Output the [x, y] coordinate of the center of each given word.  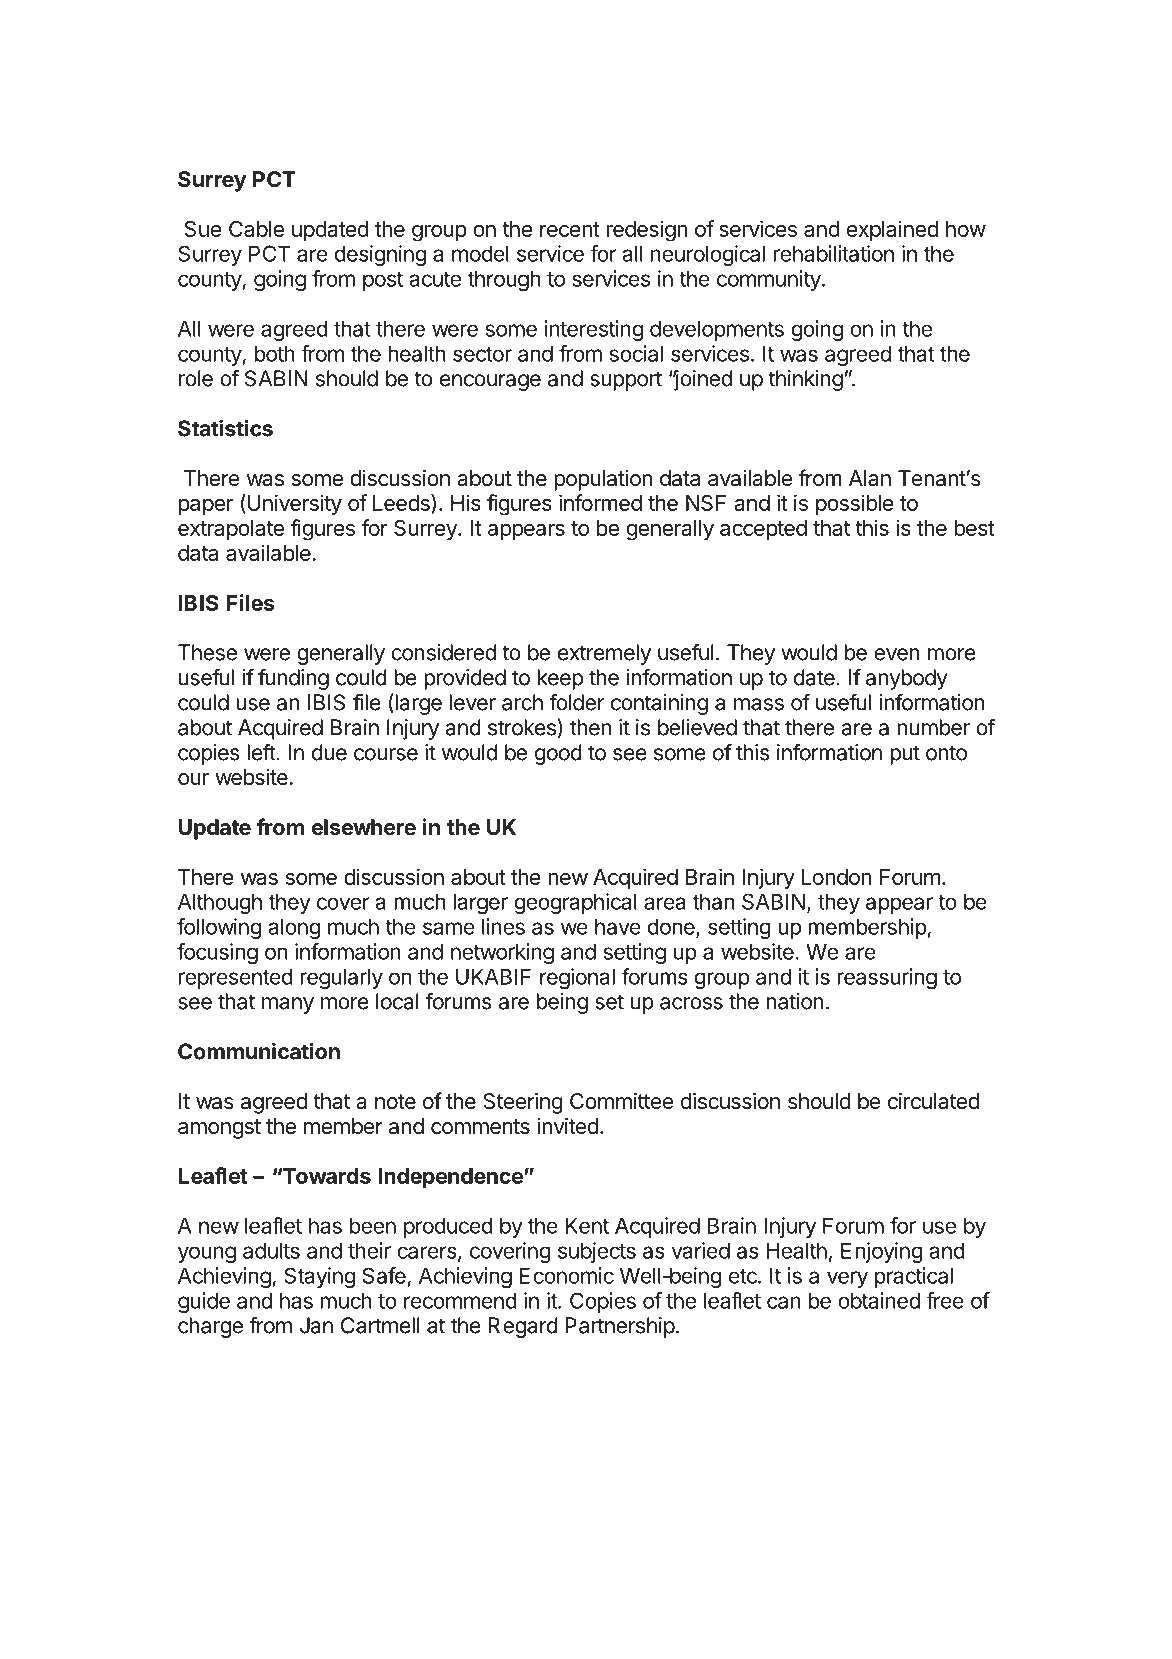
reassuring [887, 978]
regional [577, 978]
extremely [604, 654]
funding [293, 679]
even [897, 654]
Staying [319, 1277]
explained [892, 230]
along [294, 928]
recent [570, 229]
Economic [567, 1275]
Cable [256, 229]
